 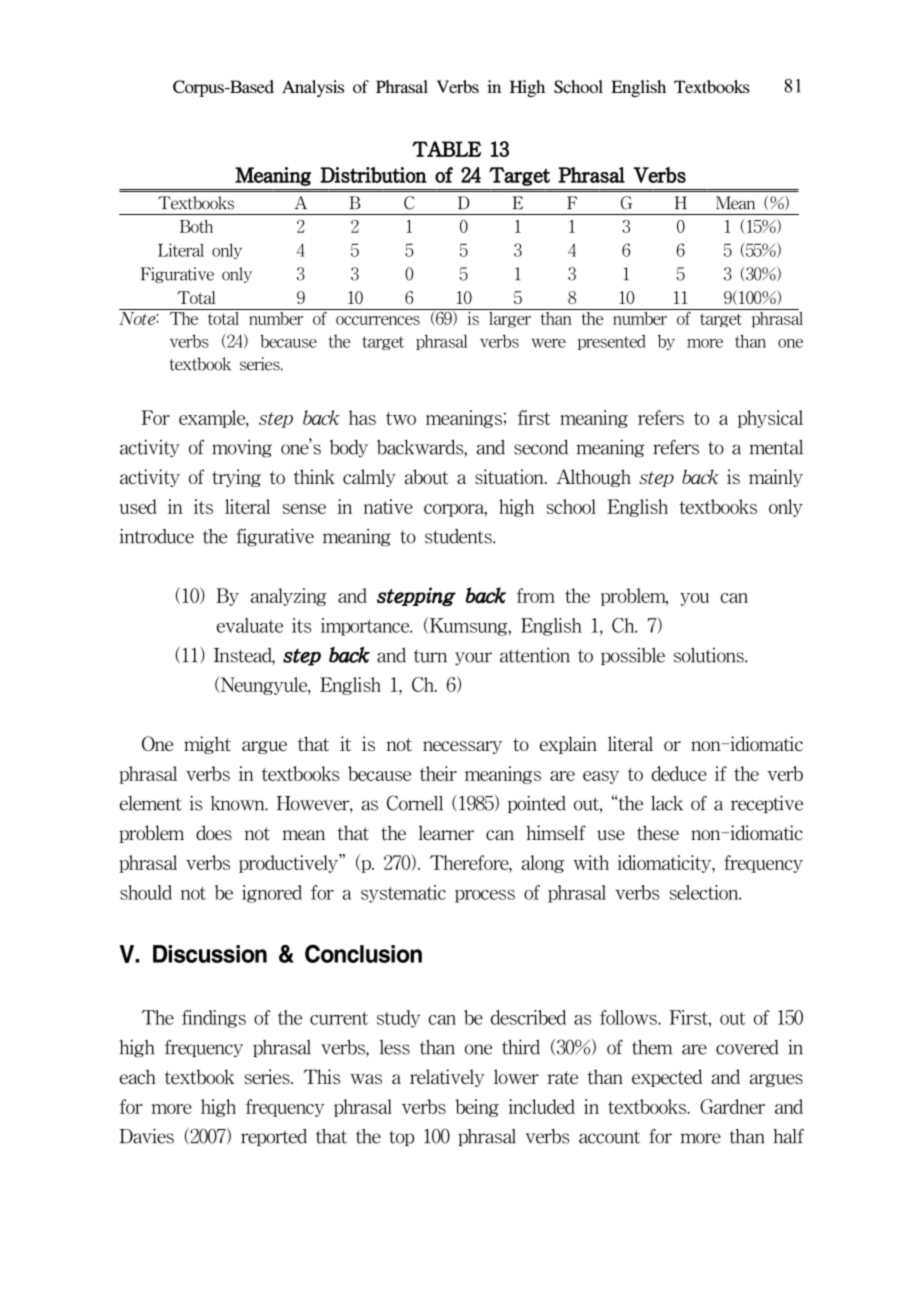 I want to click on your, so click(x=473, y=659).
